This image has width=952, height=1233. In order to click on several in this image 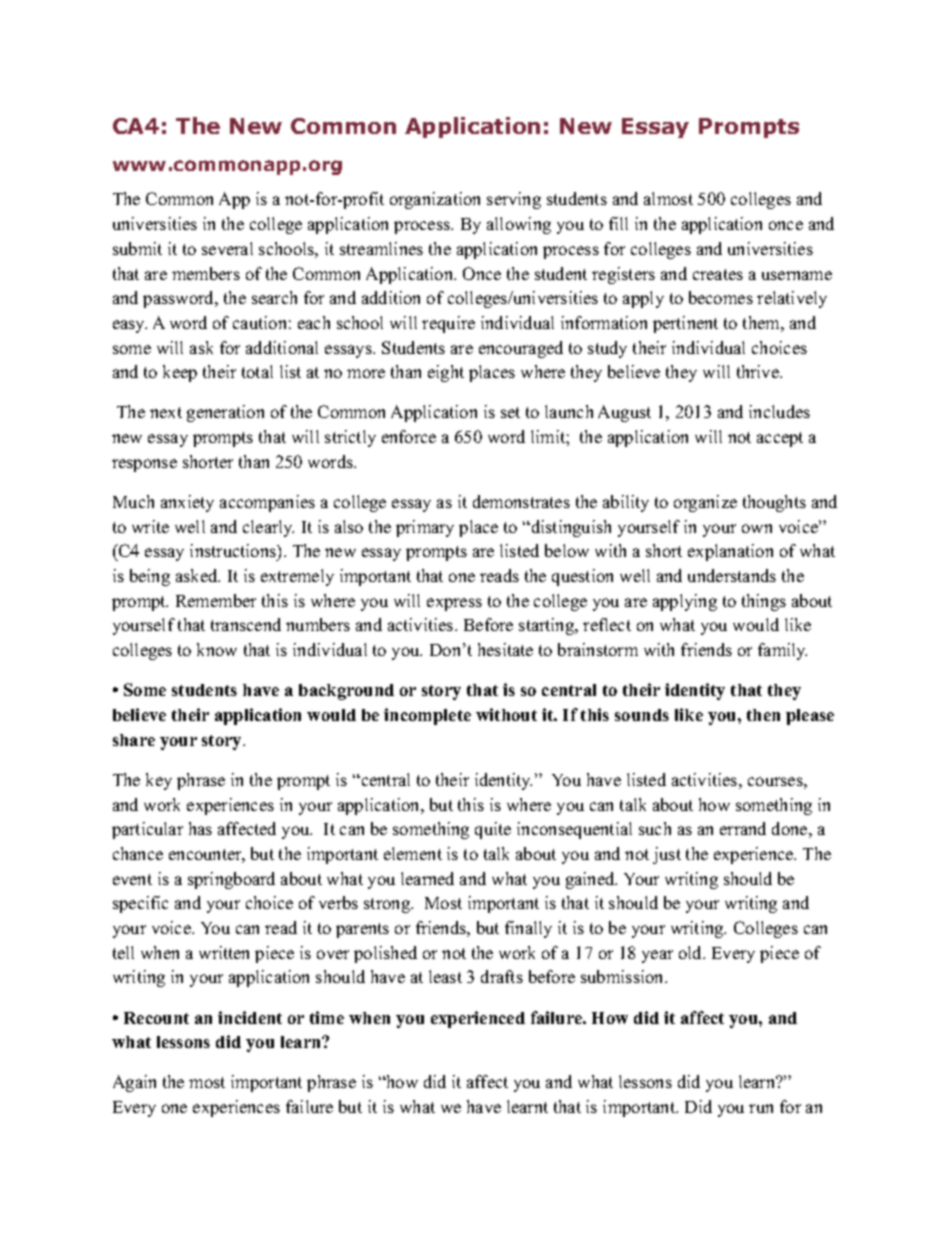, I will do `click(227, 248)`.
